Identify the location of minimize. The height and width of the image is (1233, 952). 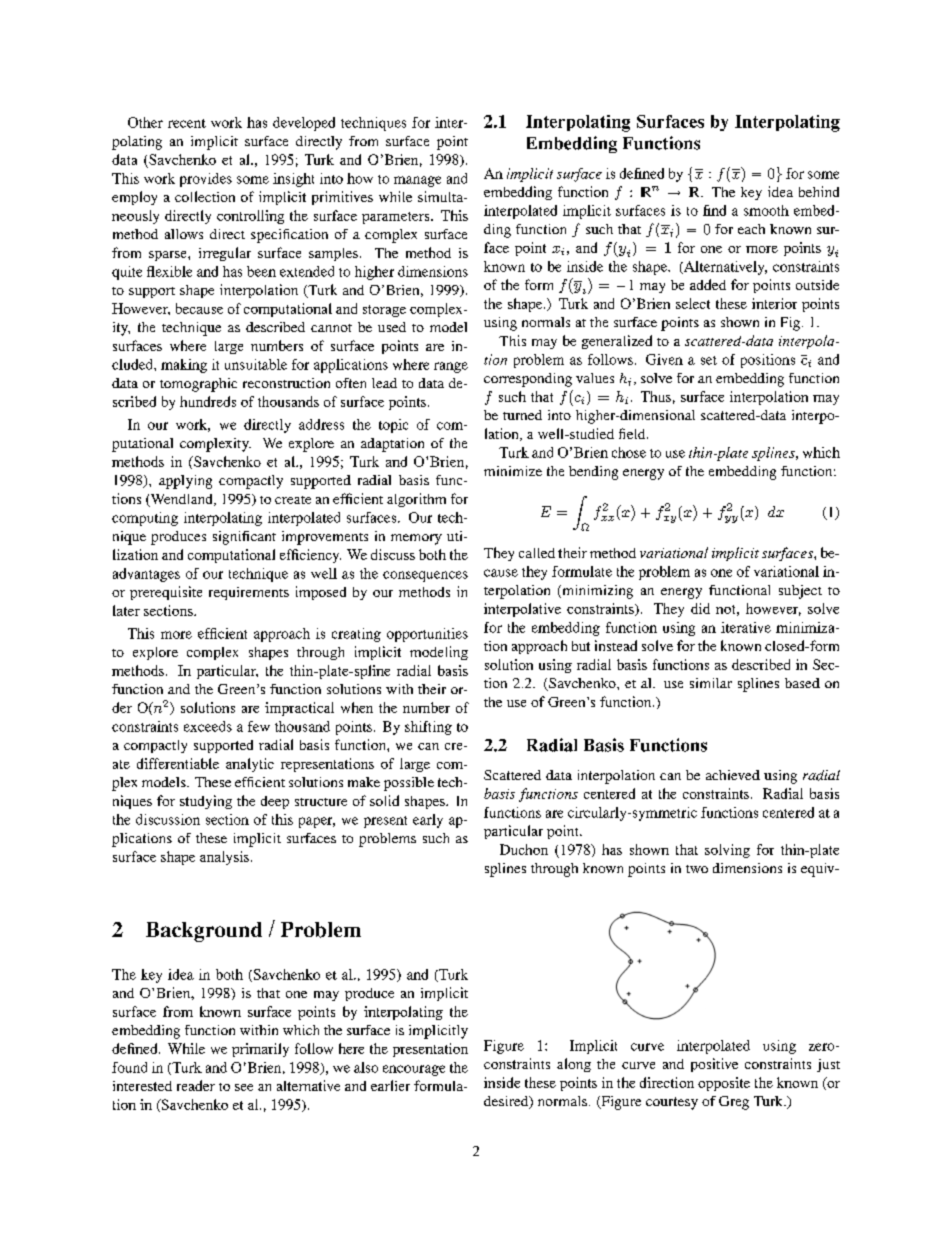
(513, 471).
